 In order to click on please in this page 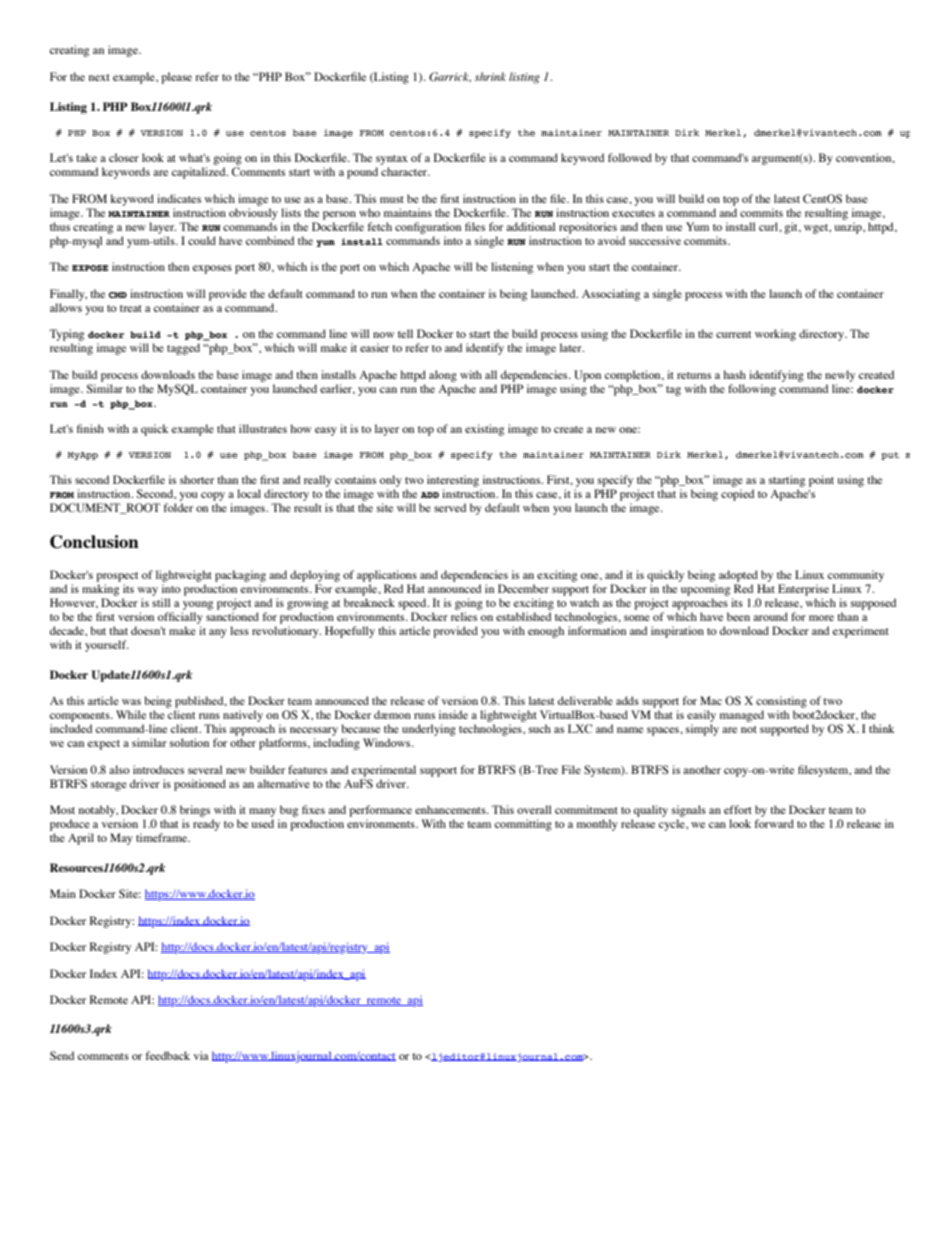, I will do `click(176, 78)`.
